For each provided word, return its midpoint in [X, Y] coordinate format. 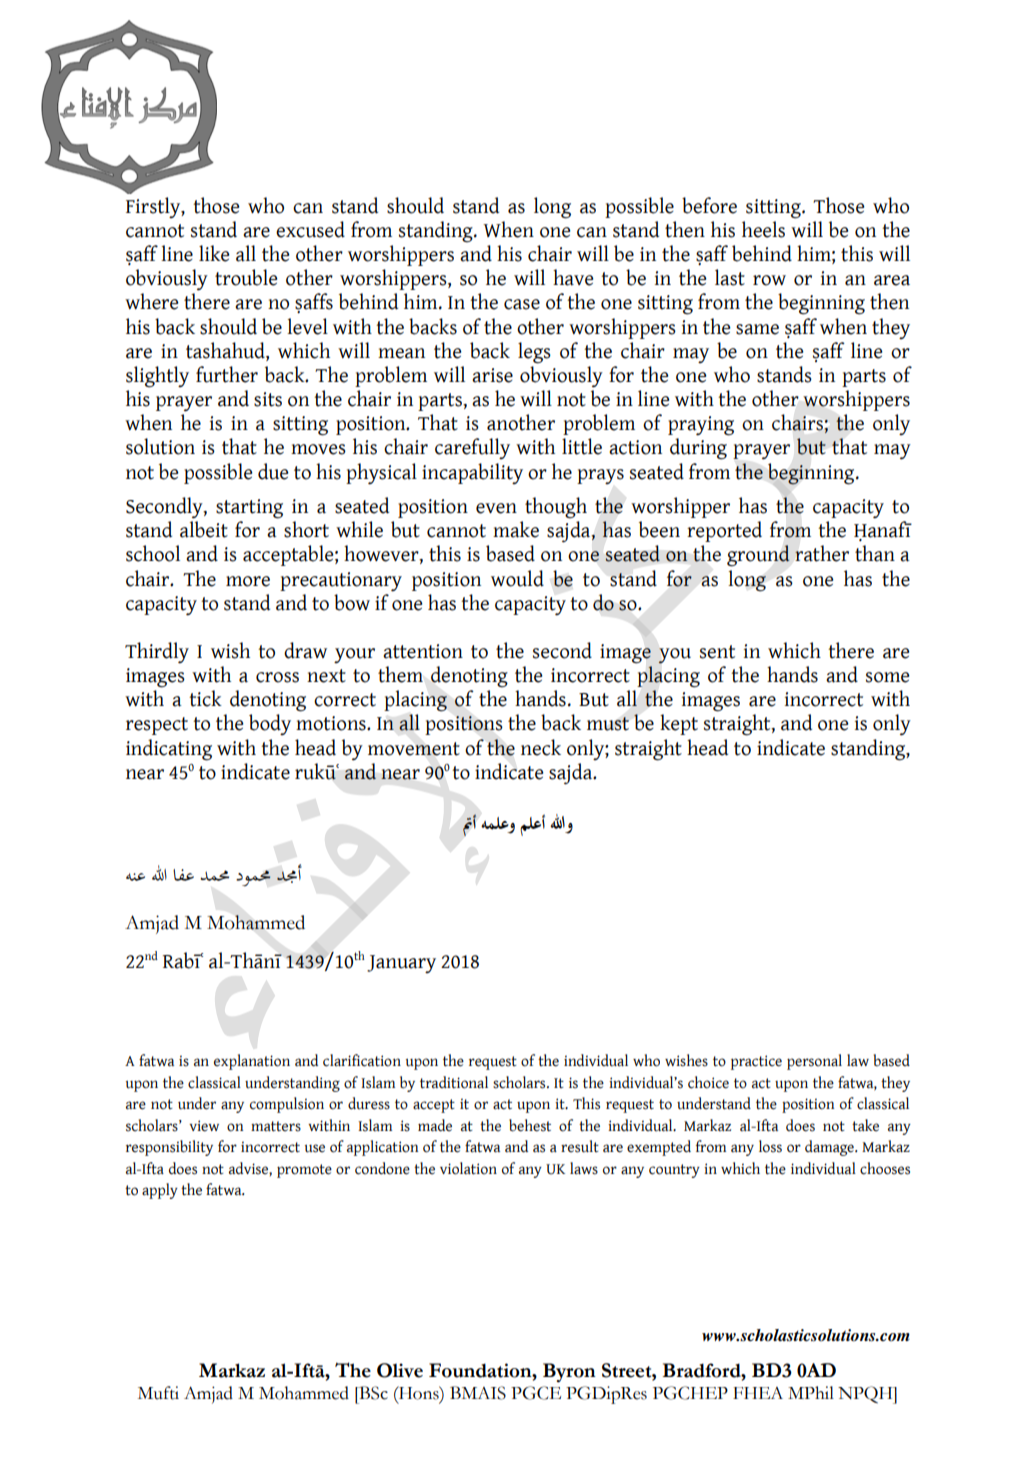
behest [530, 1125]
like [214, 253]
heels [763, 229]
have [573, 277]
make [516, 529]
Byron [569, 1373]
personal [814, 1062]
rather [822, 553]
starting [249, 509]
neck [541, 747]
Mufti [158, 1393]
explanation [252, 1062]
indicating [169, 750]
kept [679, 724]
